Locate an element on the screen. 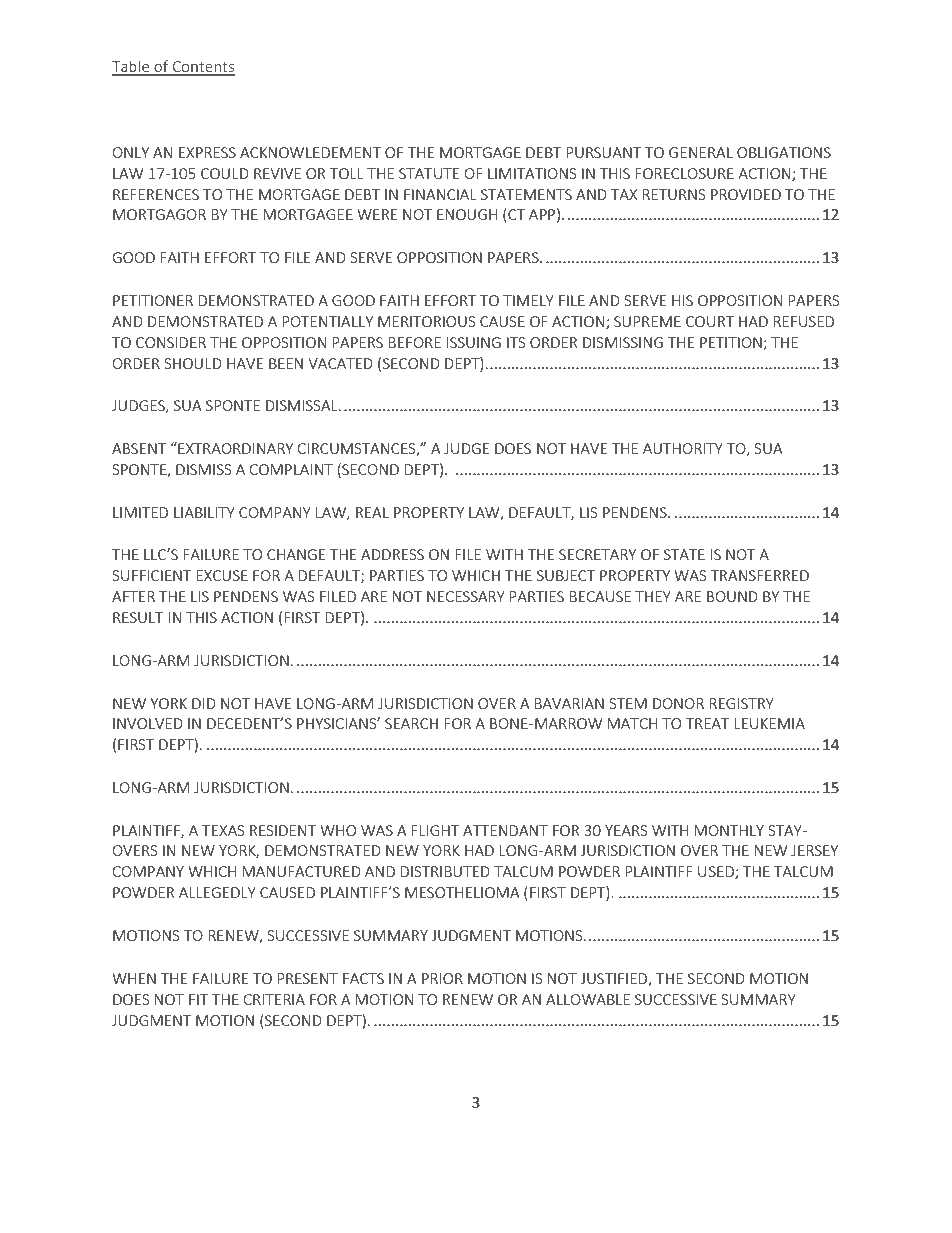  EXTRAORDINARY is located at coordinates (234, 448).
